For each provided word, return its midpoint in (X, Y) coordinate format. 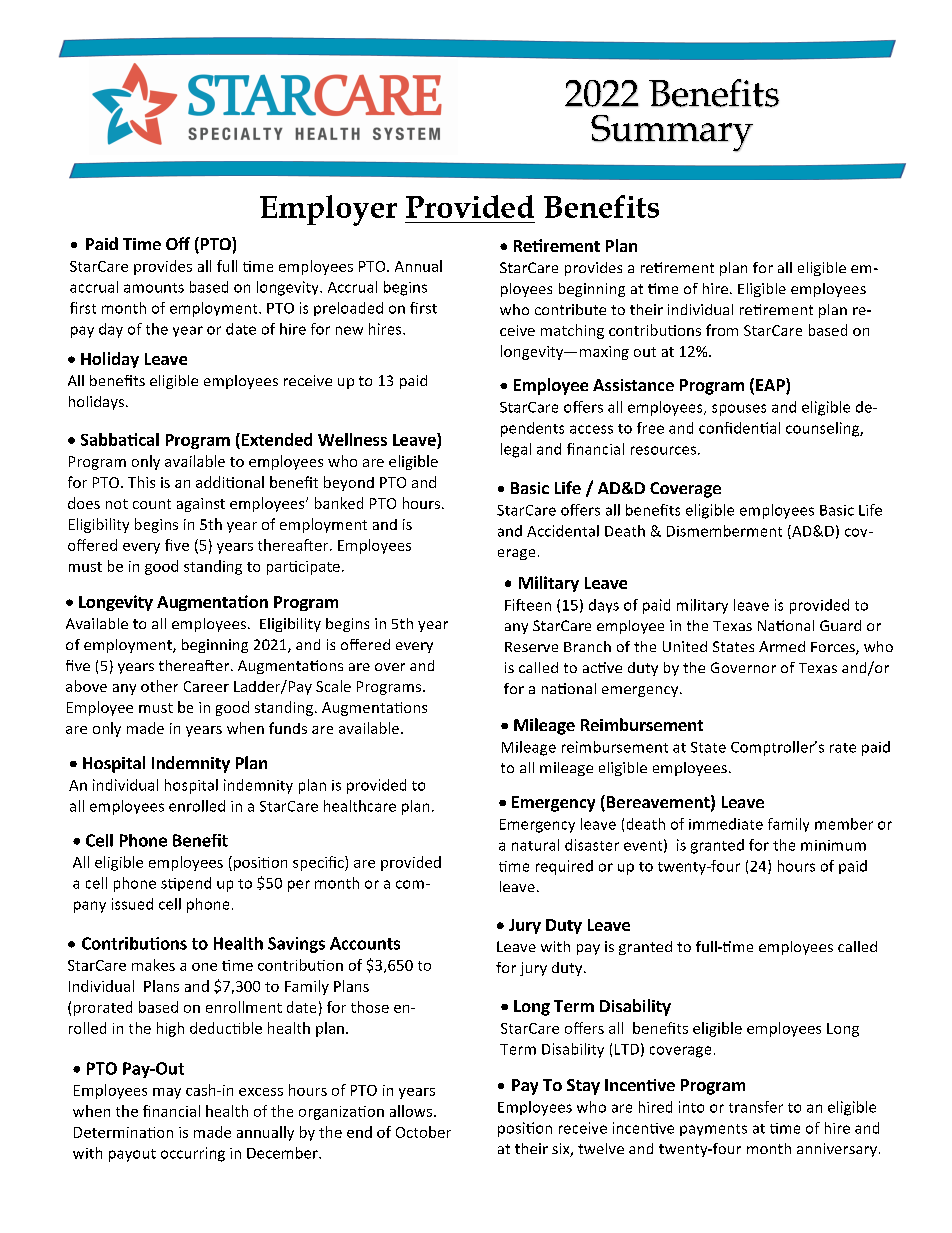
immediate (726, 824)
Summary (672, 133)
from (722, 330)
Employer (328, 210)
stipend (186, 884)
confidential (739, 428)
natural (535, 845)
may (167, 1093)
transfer (756, 1107)
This (141, 482)
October (423, 1132)
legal (516, 450)
